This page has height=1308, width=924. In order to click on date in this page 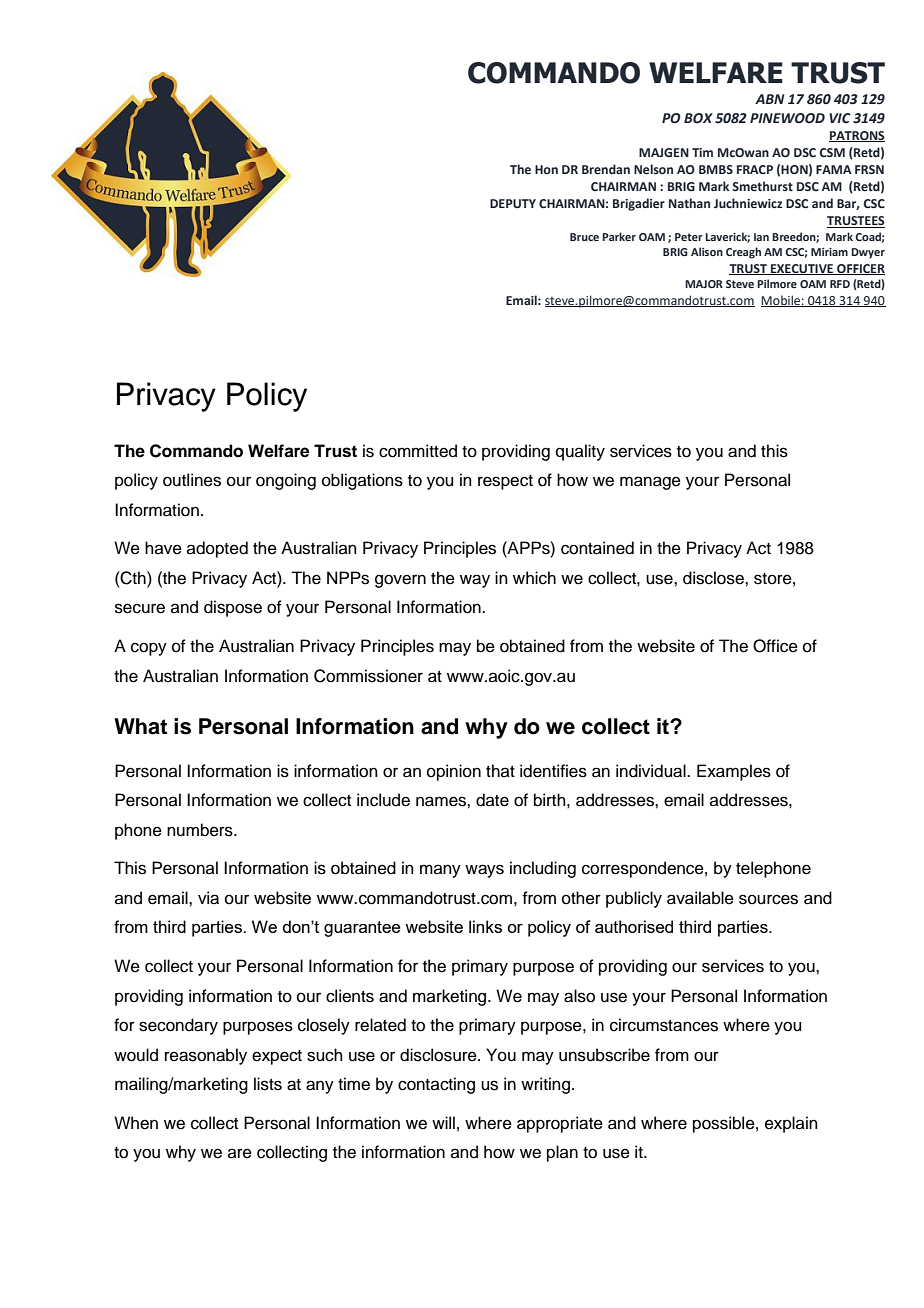, I will do `click(492, 800)`.
